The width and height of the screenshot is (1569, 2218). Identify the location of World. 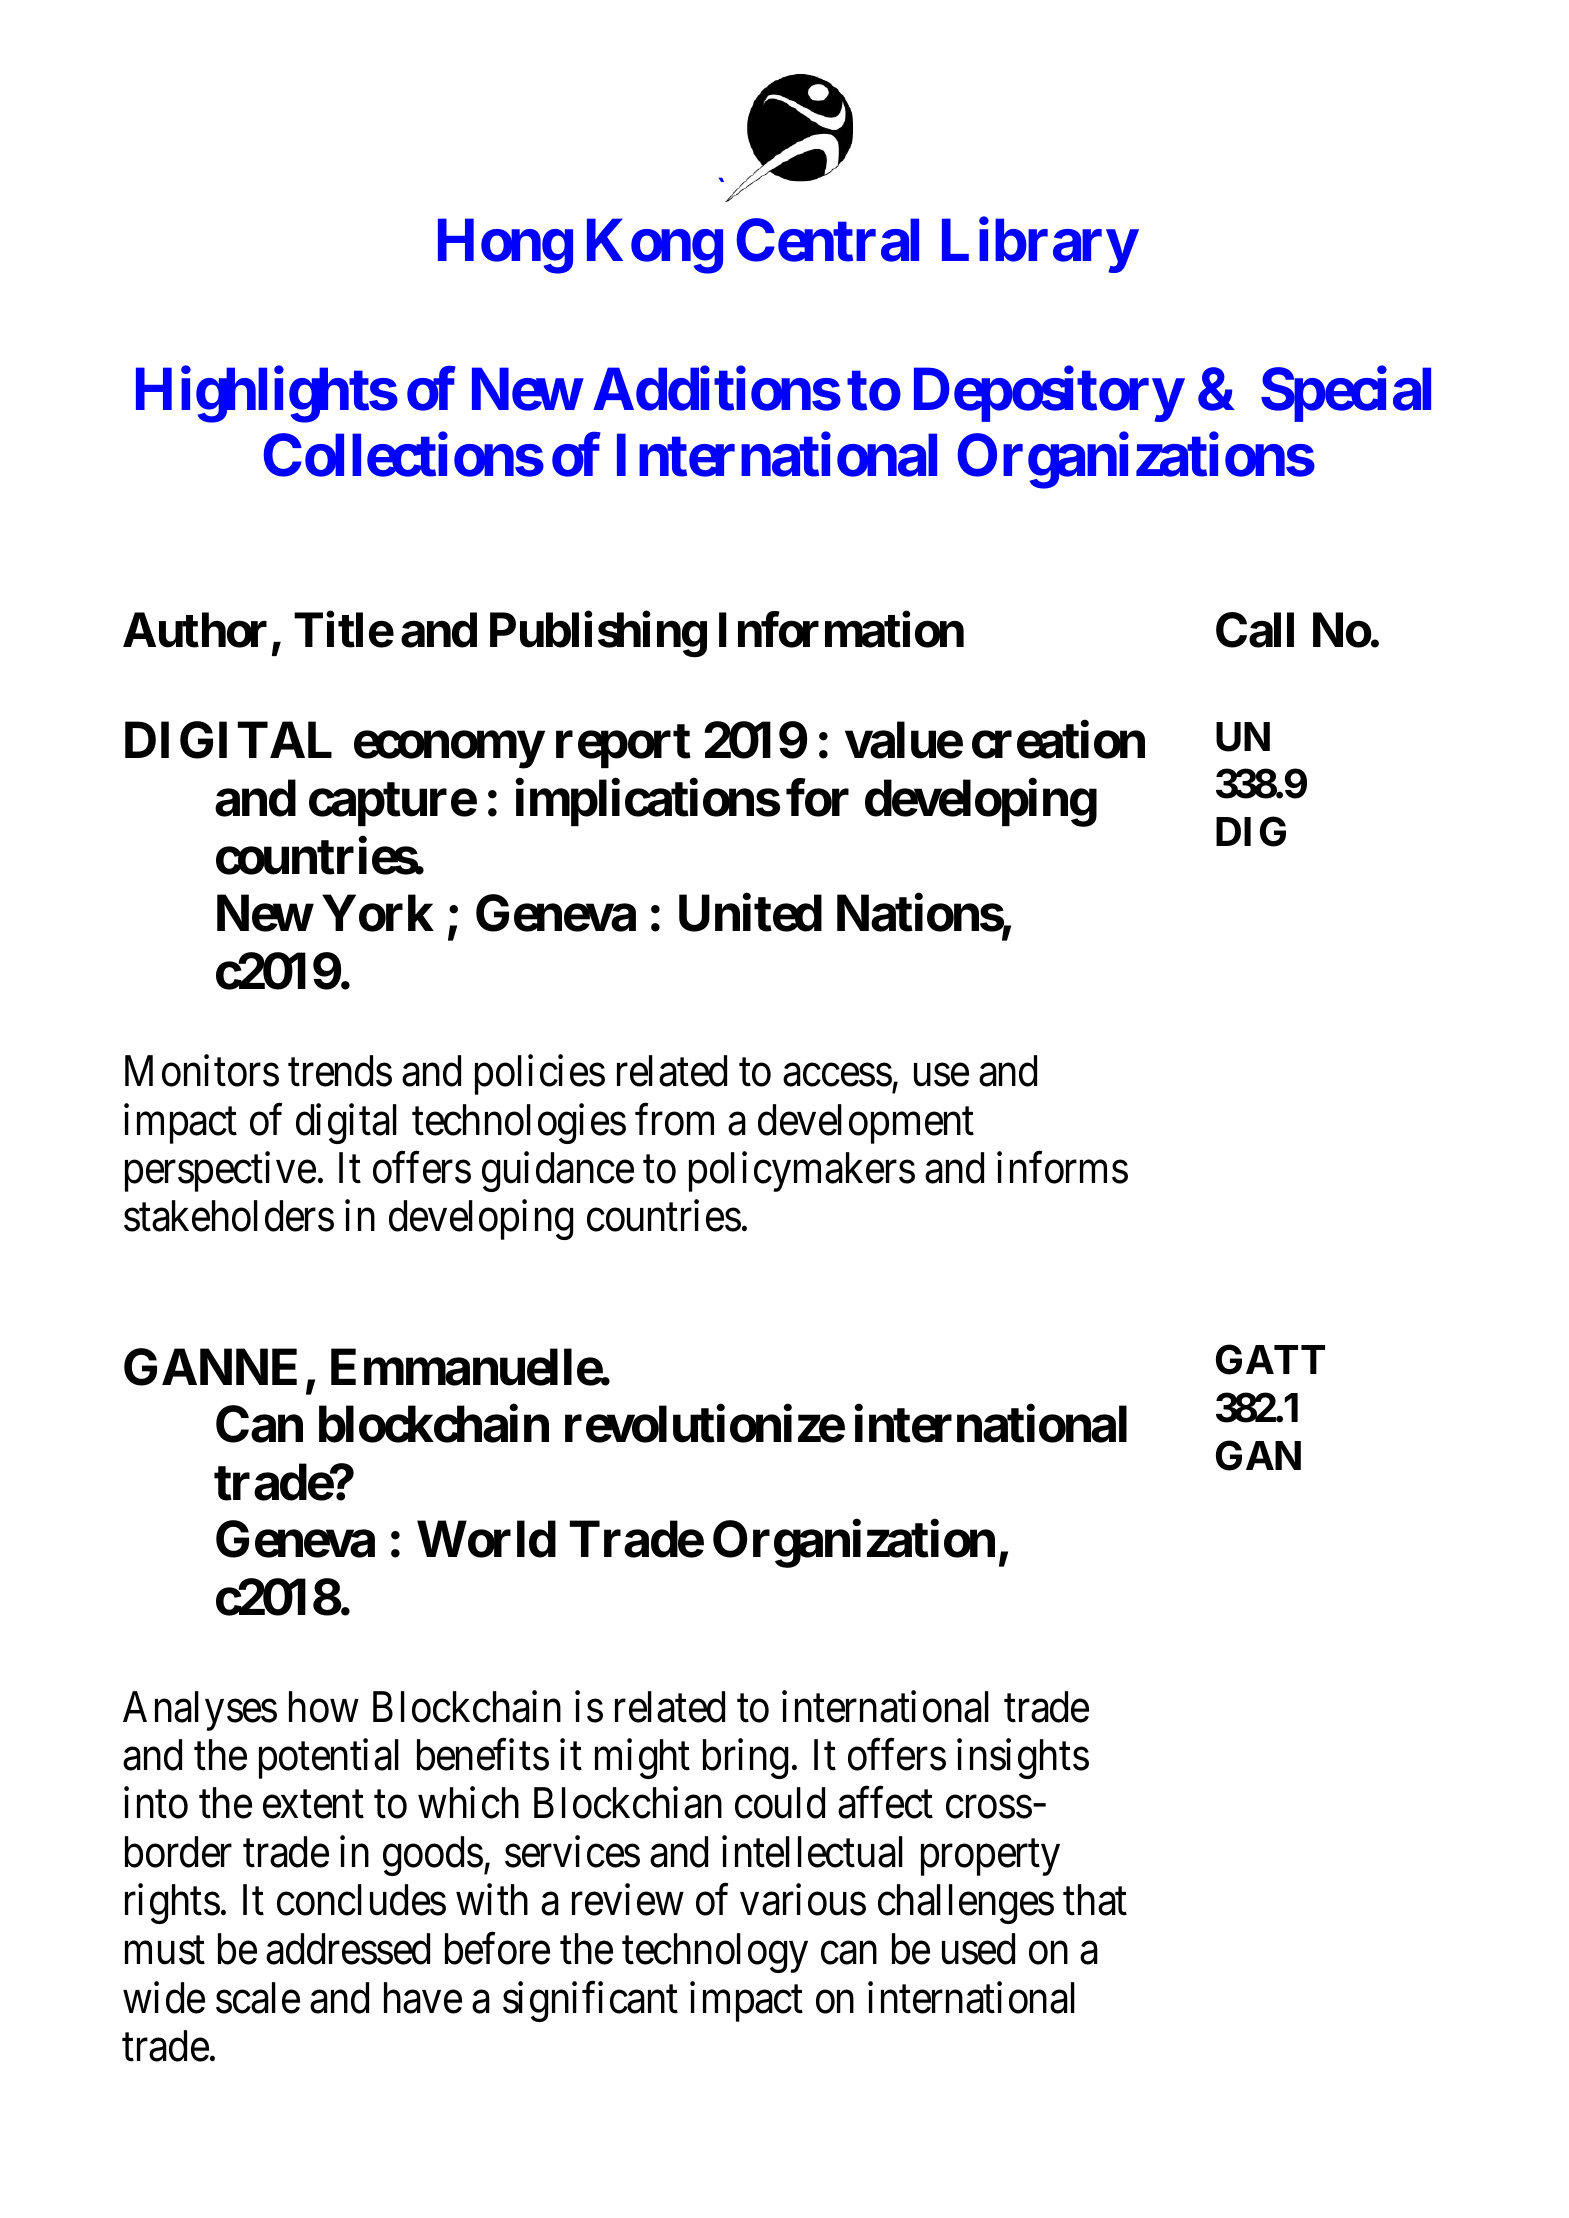
(486, 1539).
